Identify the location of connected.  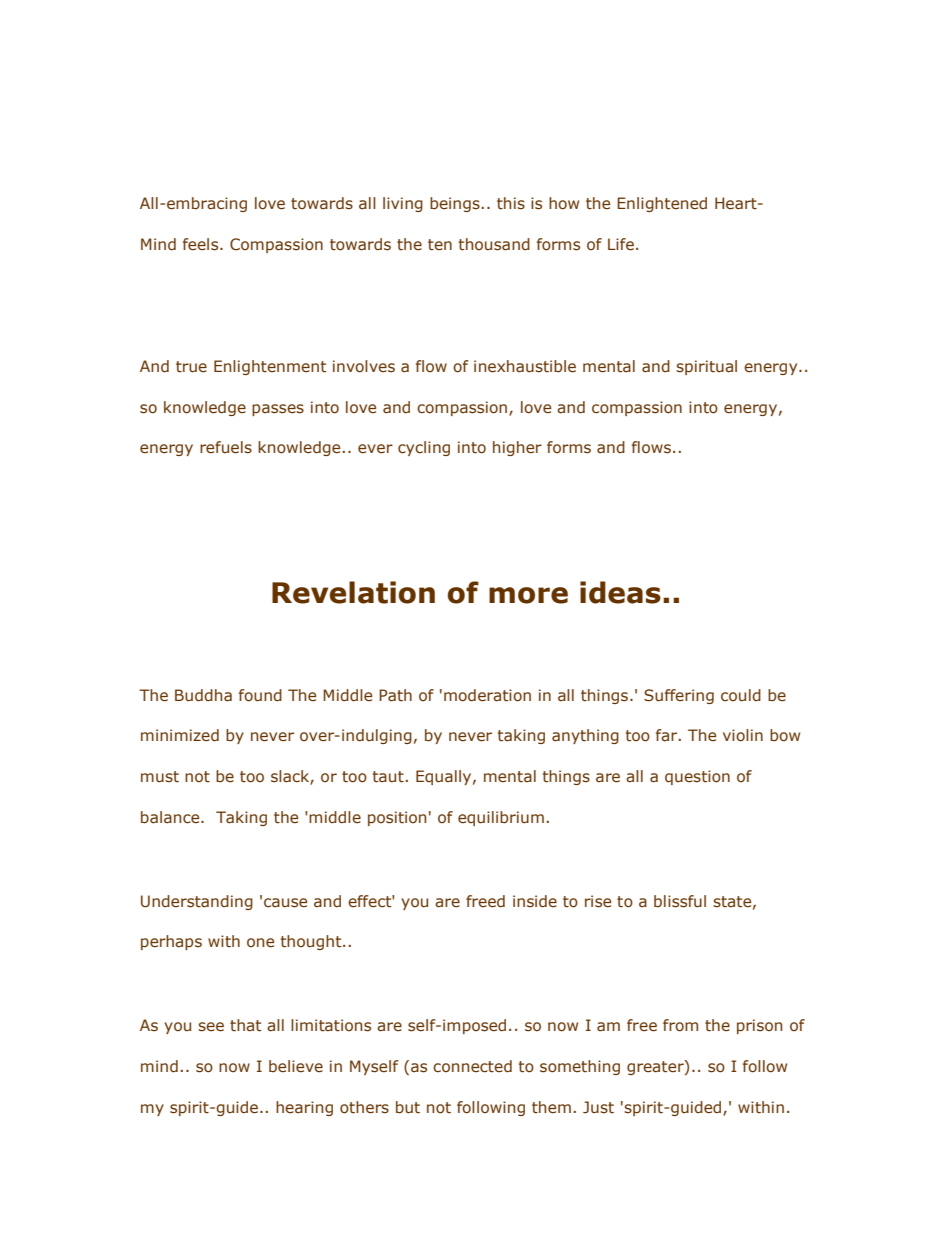
(472, 1066).
